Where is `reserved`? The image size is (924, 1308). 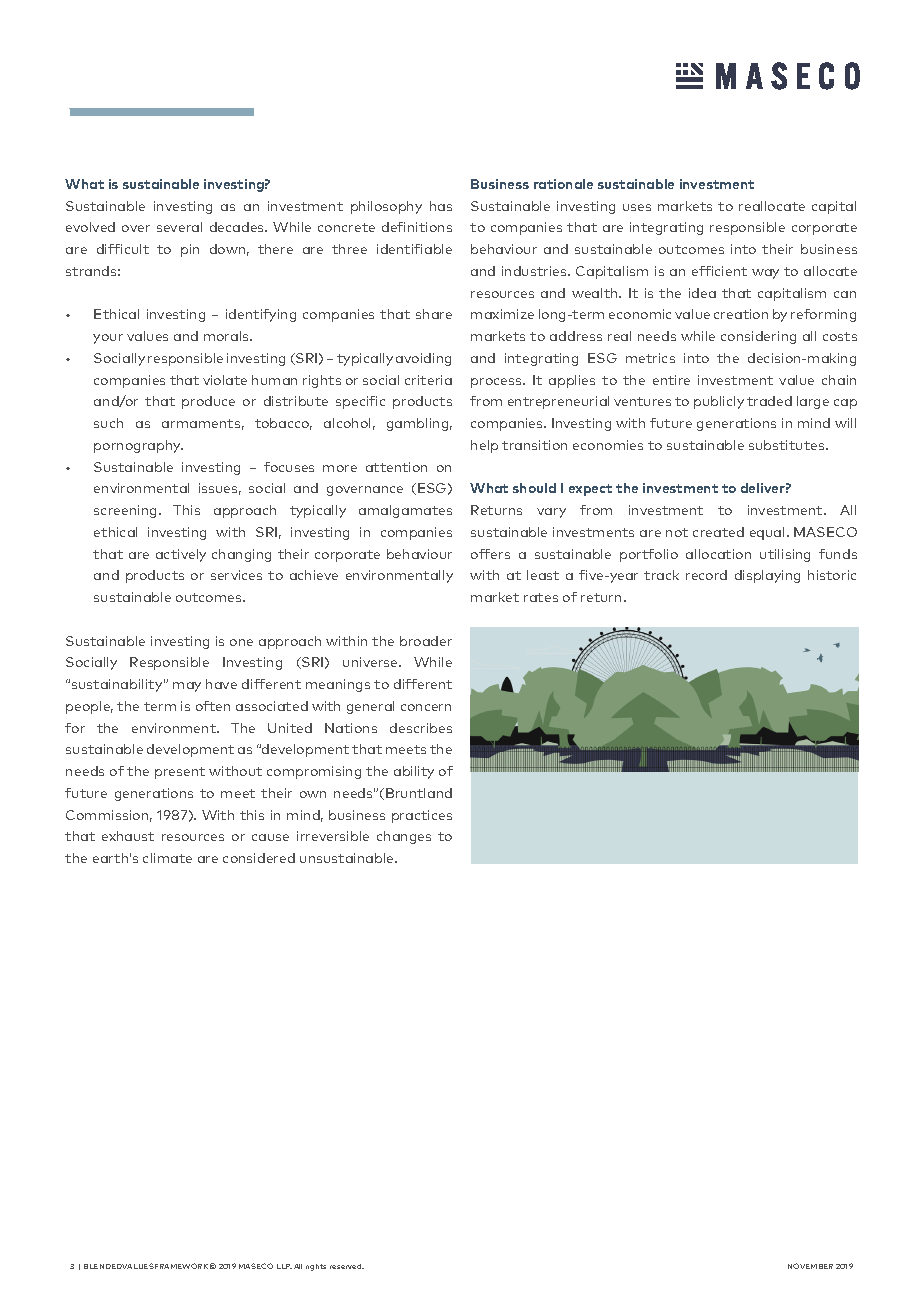
reserved is located at coordinates (347, 1266).
